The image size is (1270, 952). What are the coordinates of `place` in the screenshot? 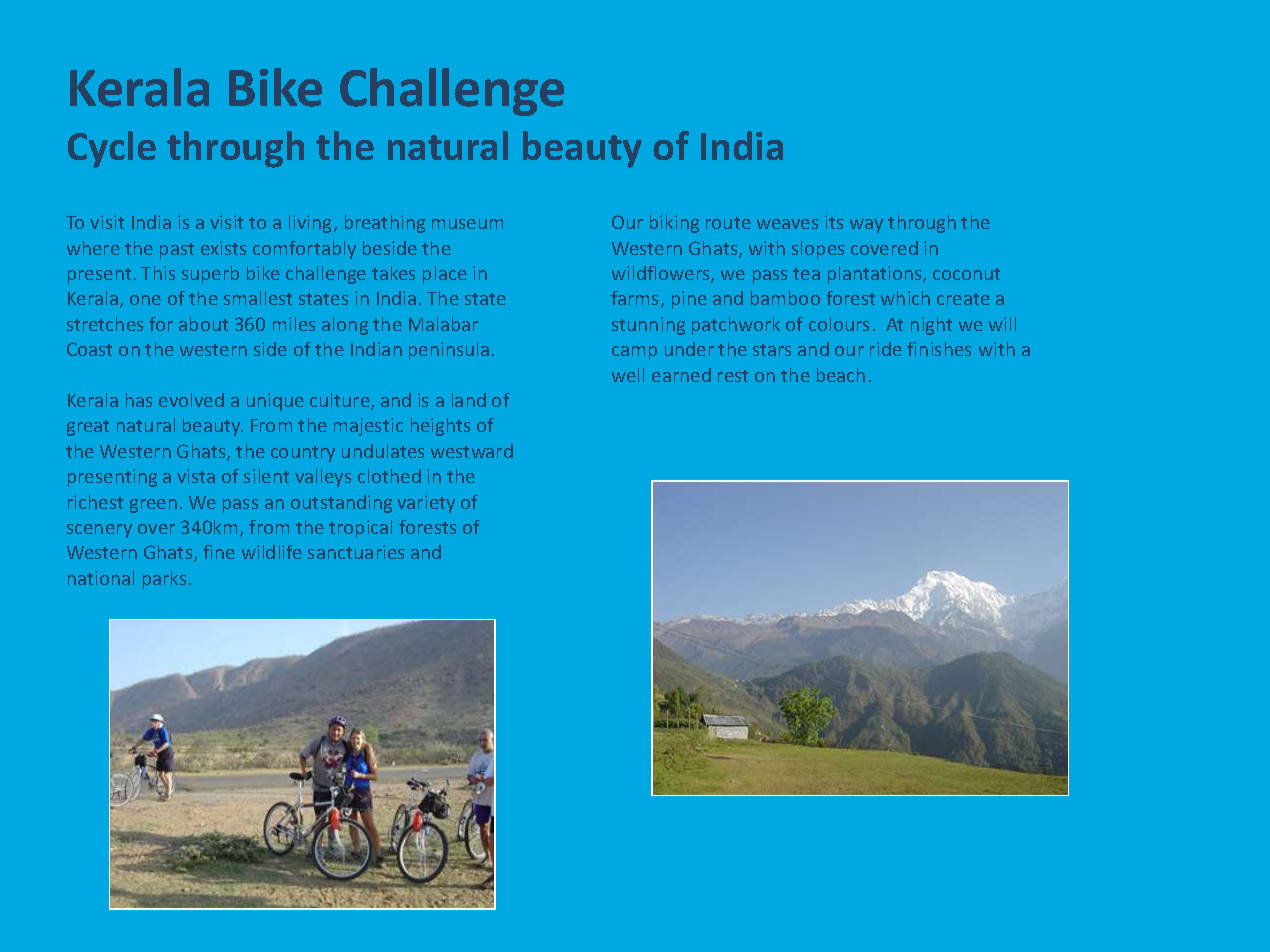 It's located at (445, 275).
